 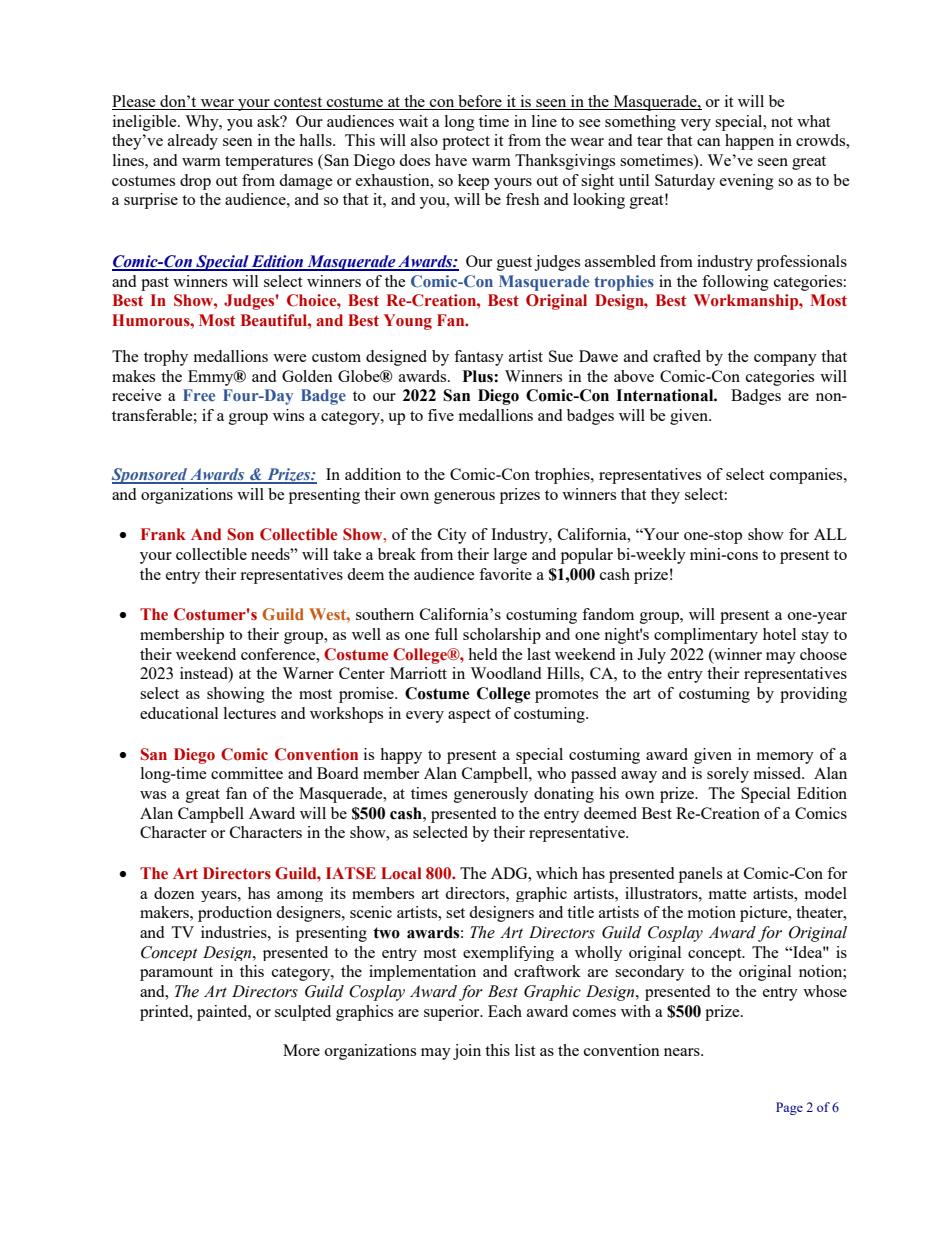 What do you see at coordinates (203, 123) in the image?
I see `Why` at bounding box center [203, 123].
